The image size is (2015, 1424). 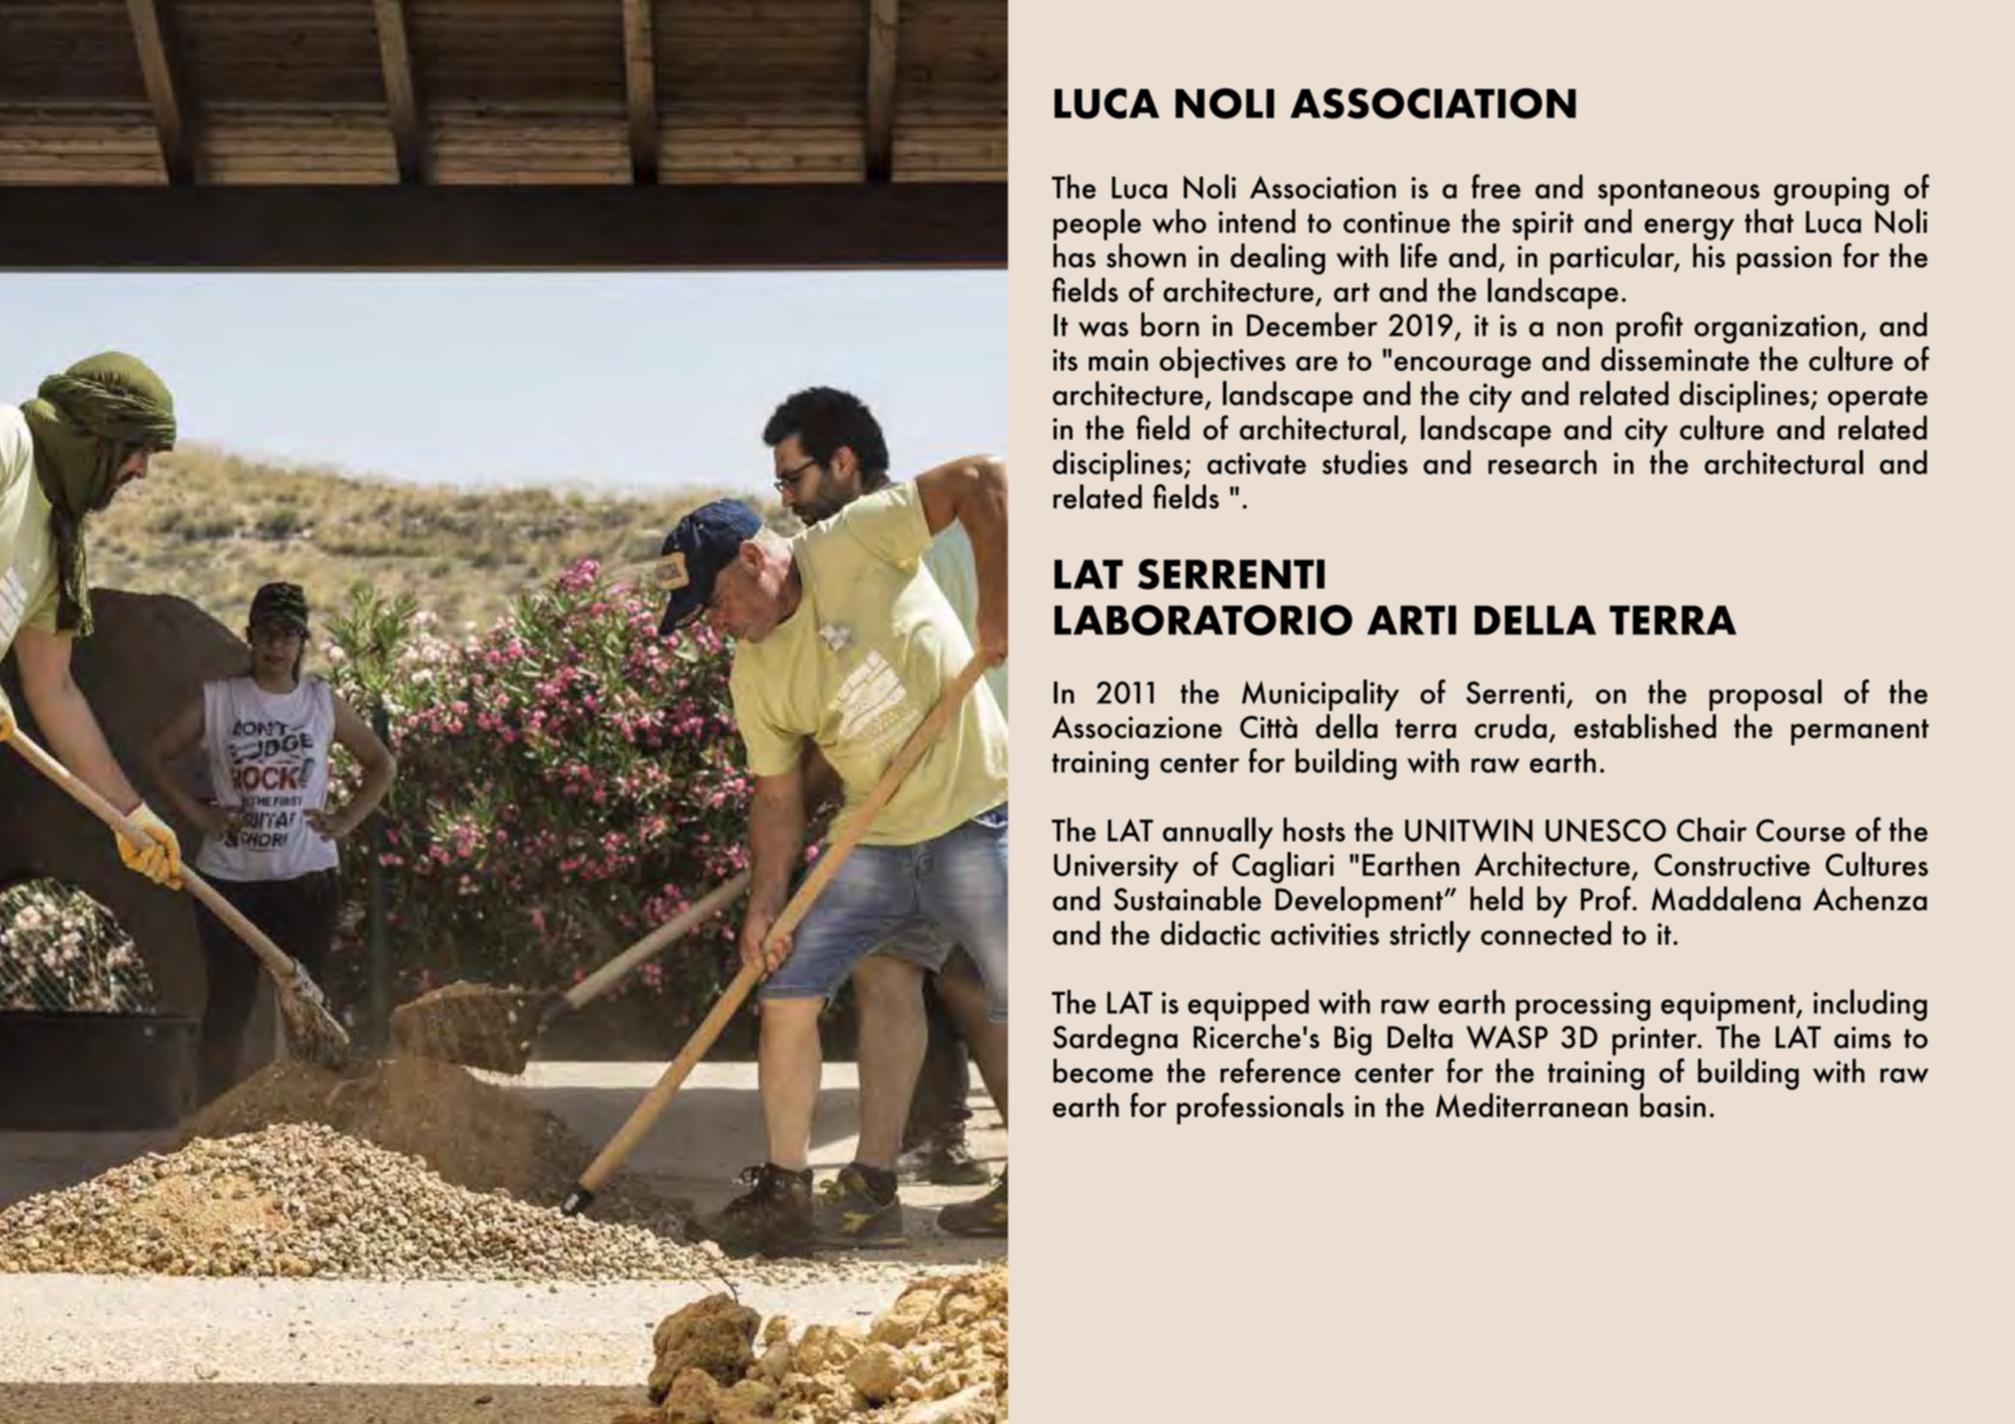 What do you see at coordinates (1256, 463) in the screenshot?
I see `activate` at bounding box center [1256, 463].
